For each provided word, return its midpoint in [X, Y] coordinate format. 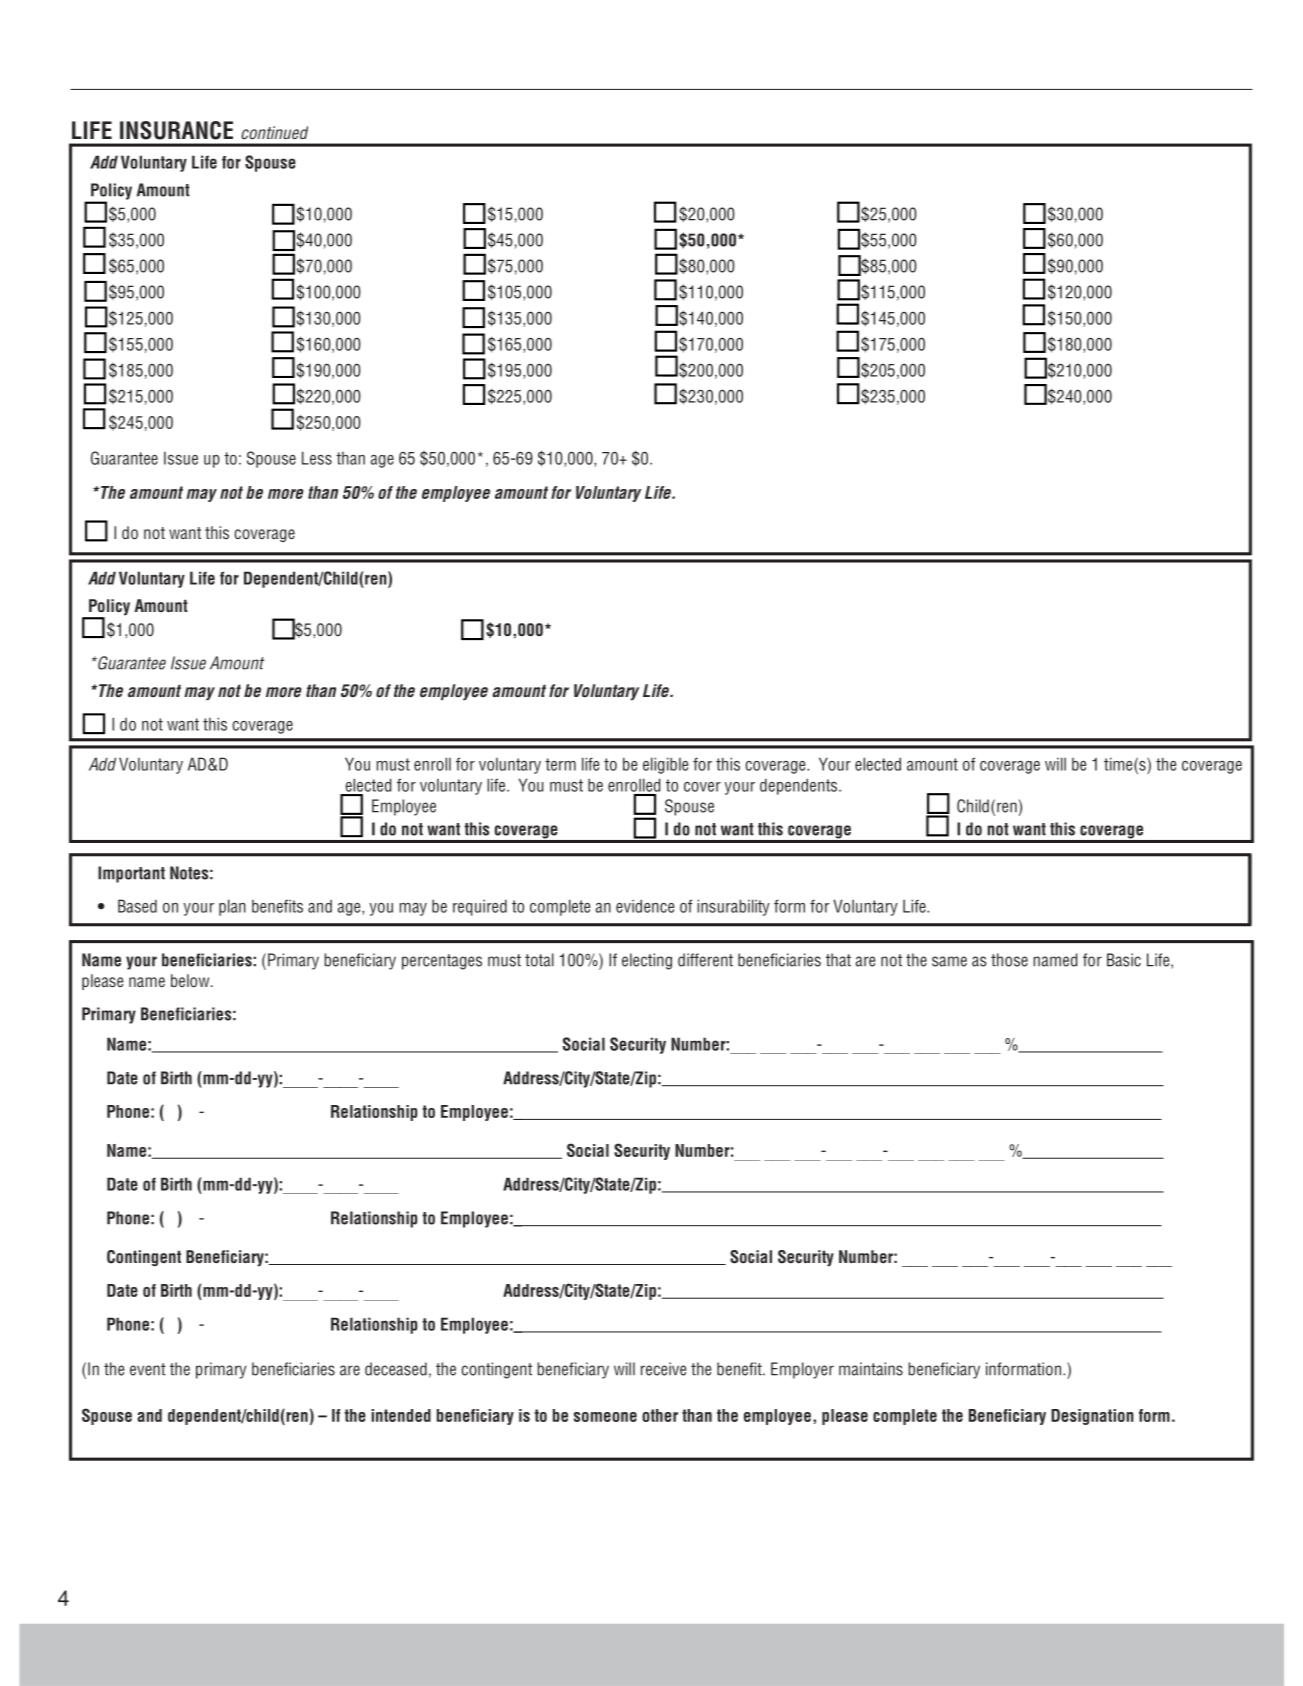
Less [317, 458]
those [1009, 960]
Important [131, 874]
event [148, 1369]
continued [274, 132]
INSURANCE [176, 130]
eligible [665, 765]
